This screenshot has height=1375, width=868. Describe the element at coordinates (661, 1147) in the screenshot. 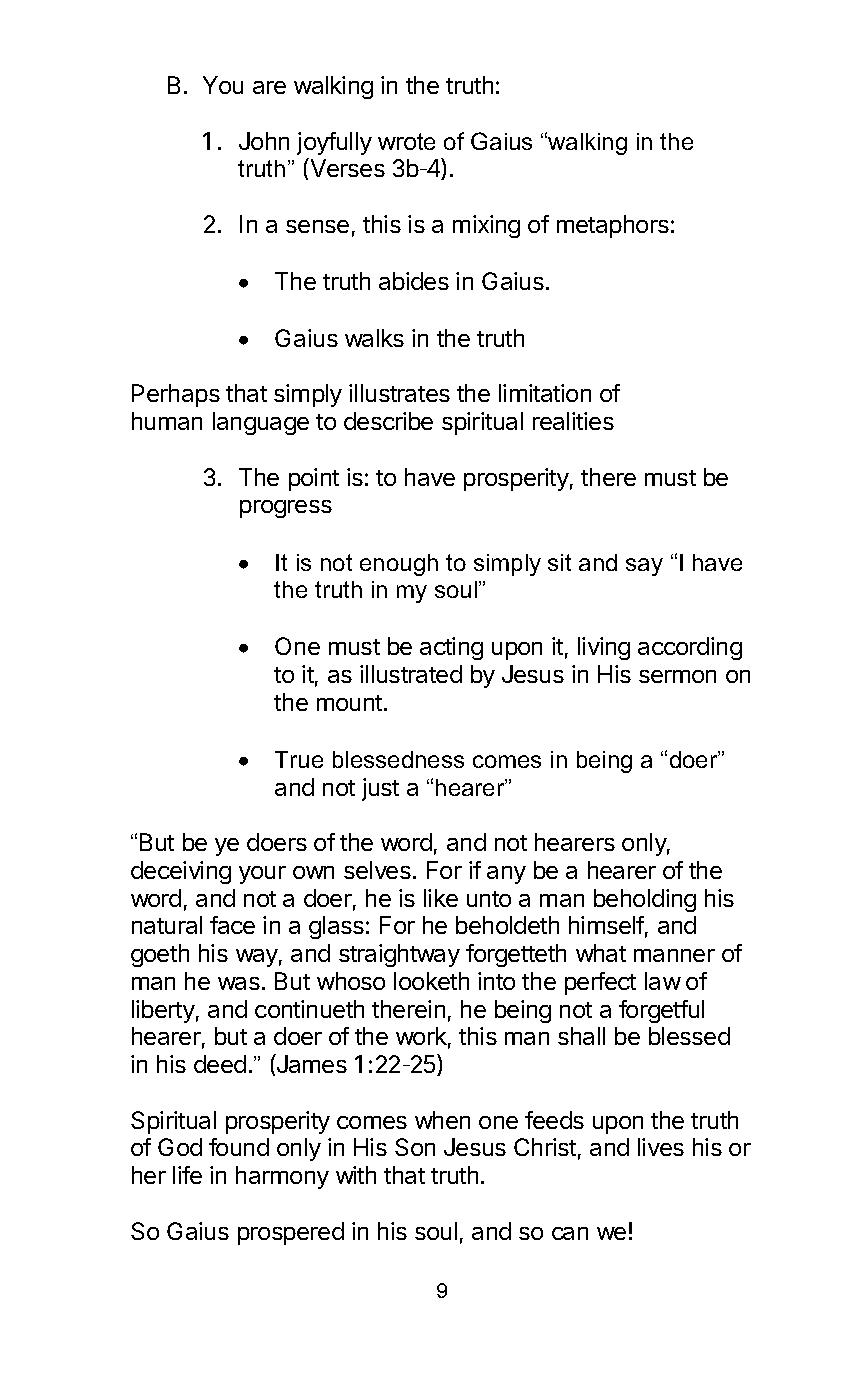

I see `lives` at that location.
